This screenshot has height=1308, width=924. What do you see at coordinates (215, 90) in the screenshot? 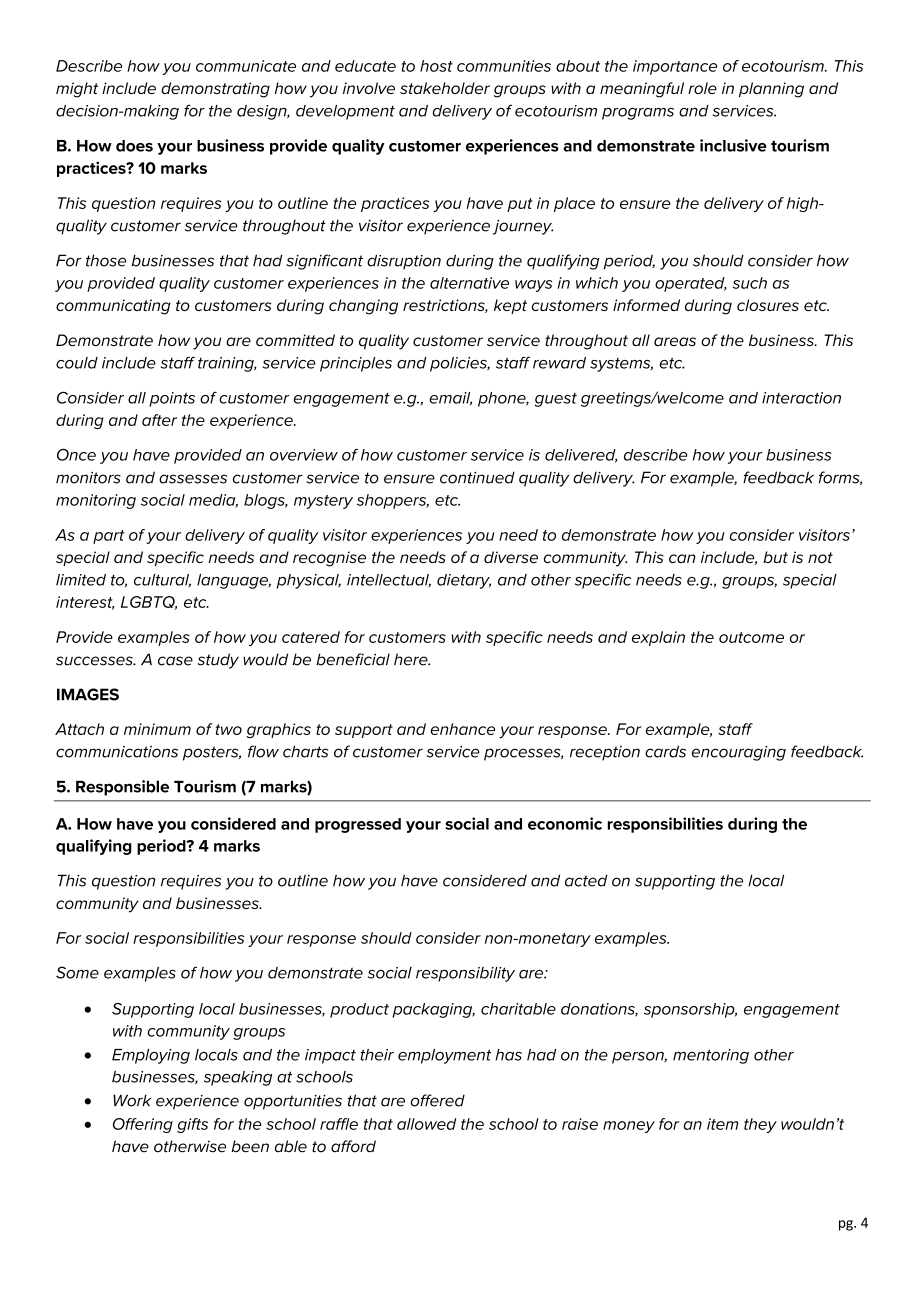
I see `demonstrating` at bounding box center [215, 90].
